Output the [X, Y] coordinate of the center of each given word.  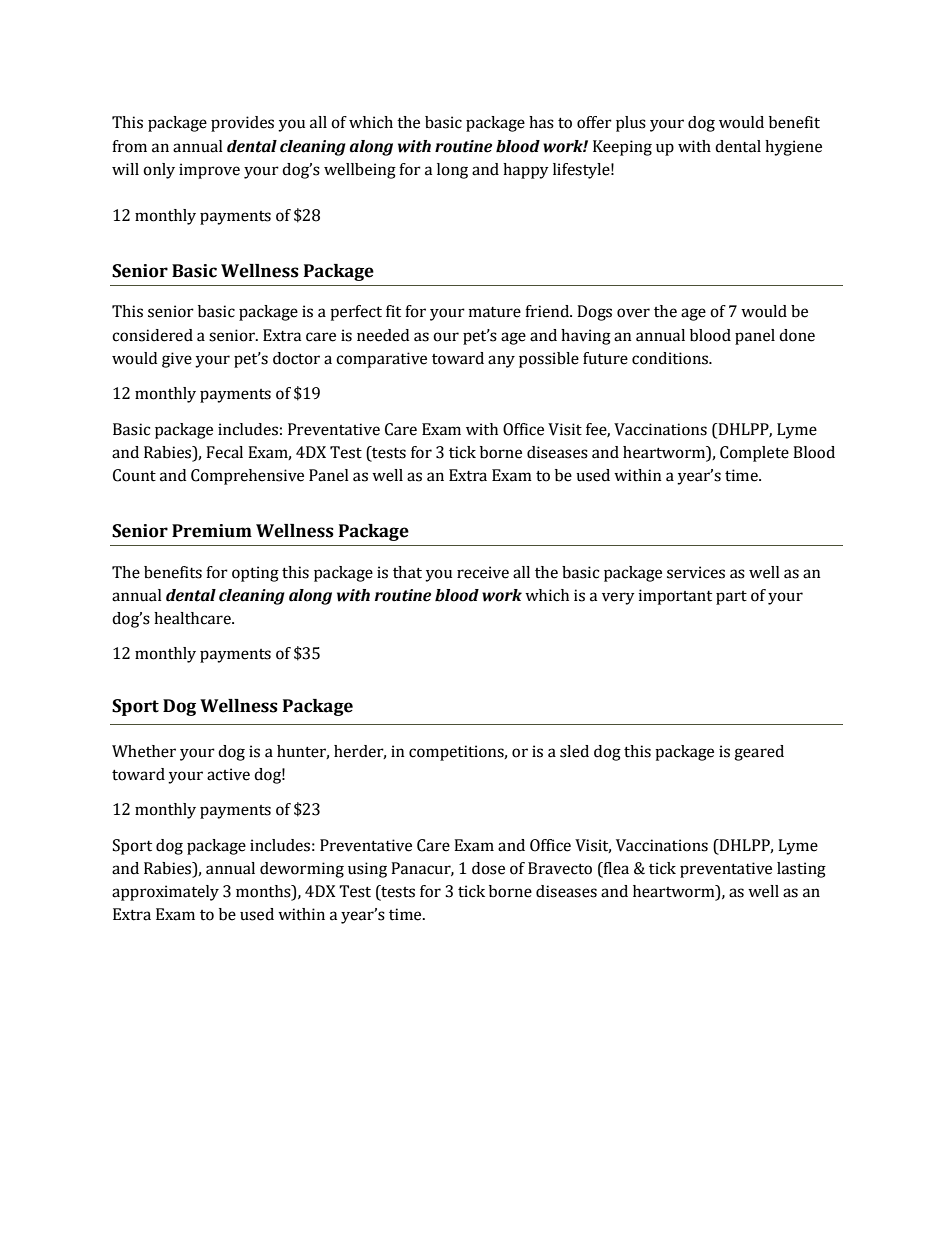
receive [483, 572]
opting [255, 574]
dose [488, 868]
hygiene [793, 148]
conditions [671, 358]
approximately [165, 893]
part [731, 598]
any [501, 361]
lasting [801, 870]
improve [209, 171]
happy [526, 171]
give [177, 360]
